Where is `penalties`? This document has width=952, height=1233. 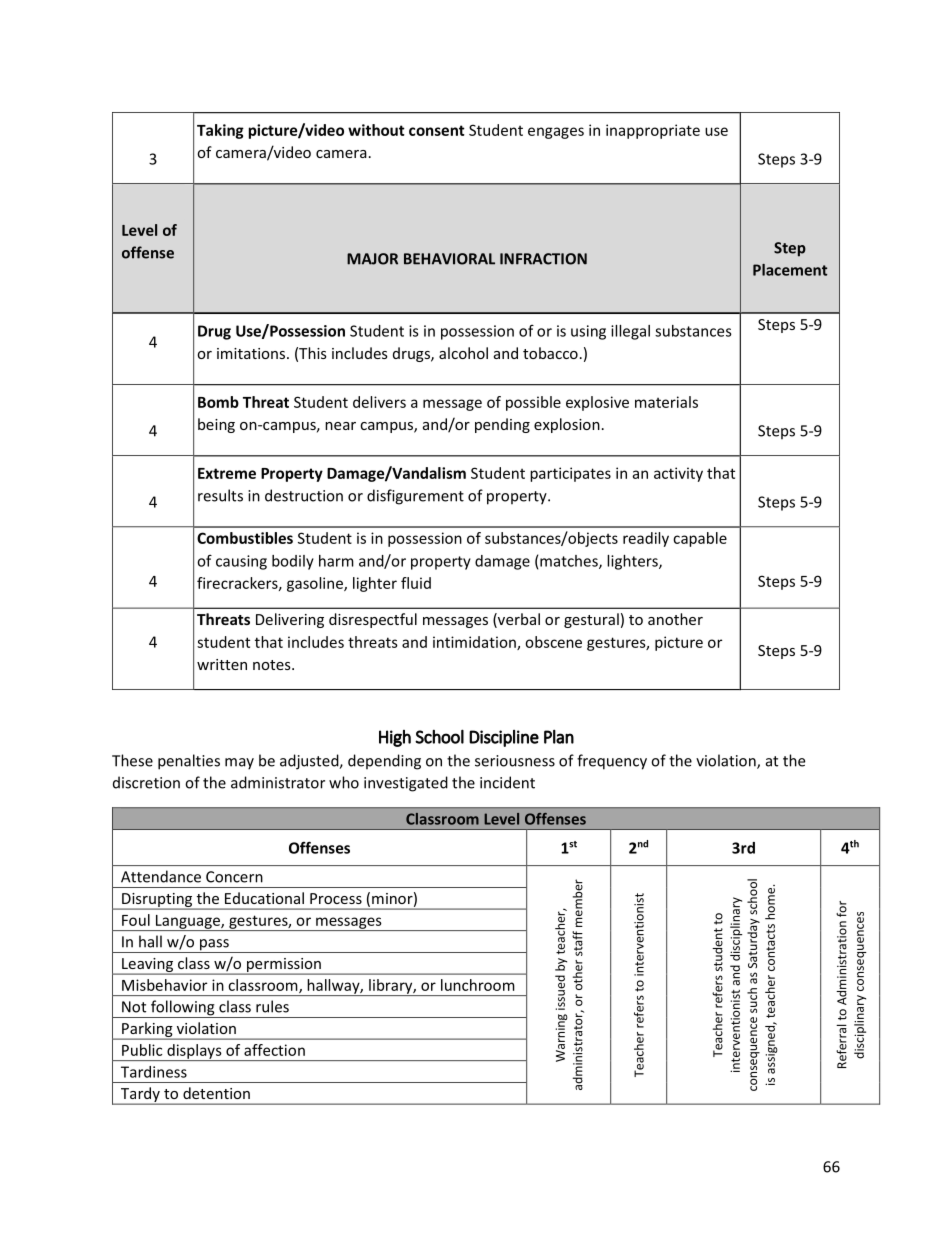
penalties is located at coordinates (189, 762).
